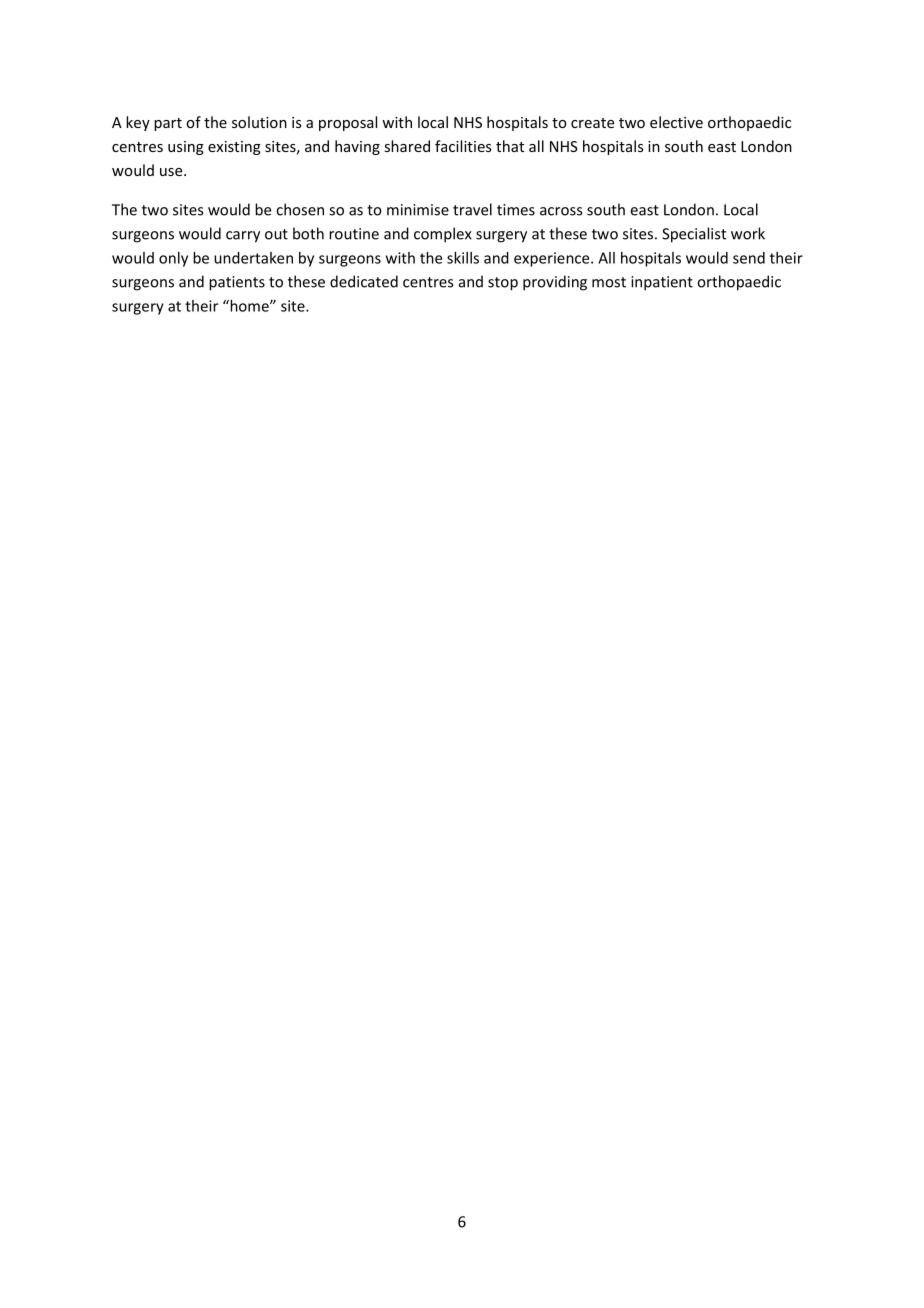 The height and width of the document is (1308, 924). I want to click on Specialist, so click(694, 235).
